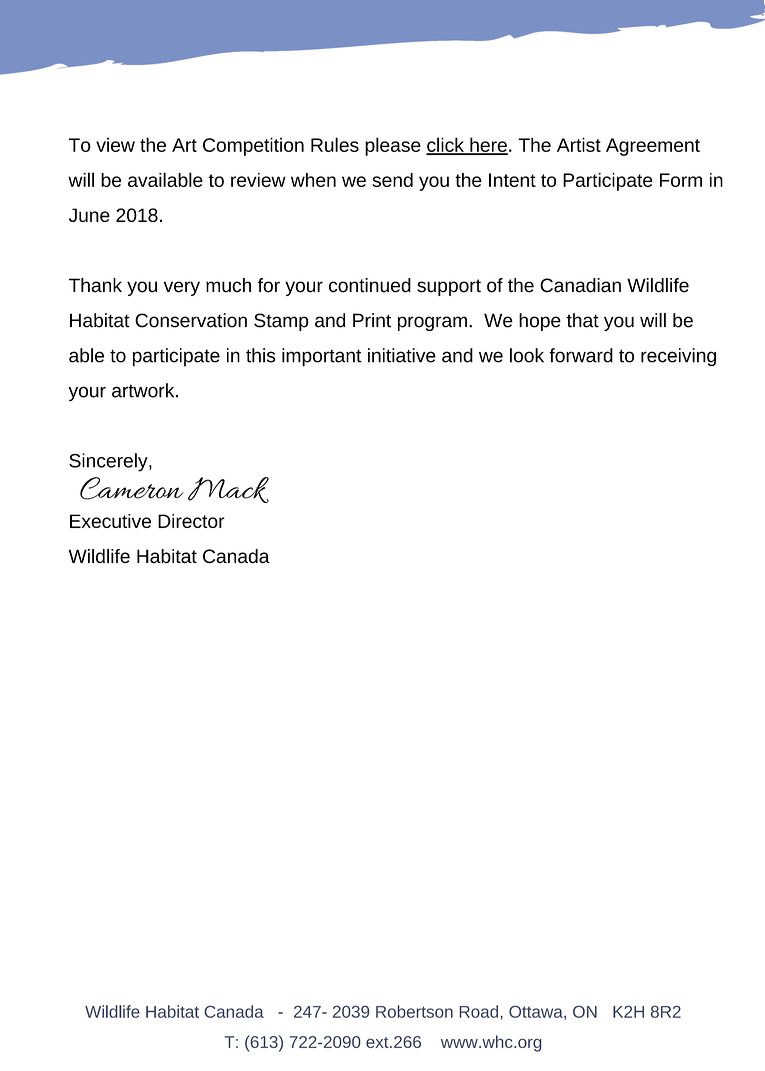 This screenshot has height=1071, width=765. I want to click on send, so click(392, 180).
